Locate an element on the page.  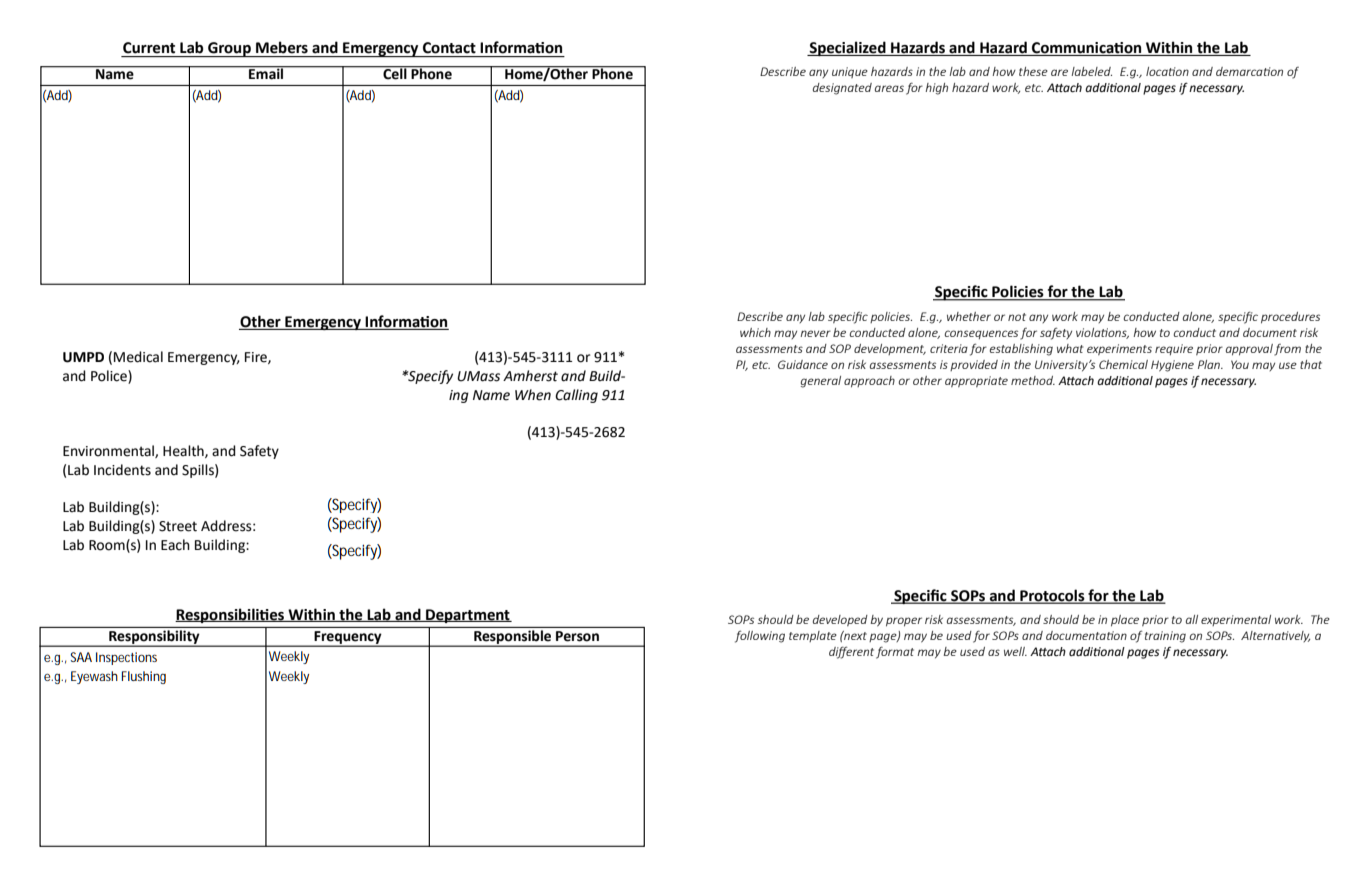
Calling is located at coordinates (576, 396).
